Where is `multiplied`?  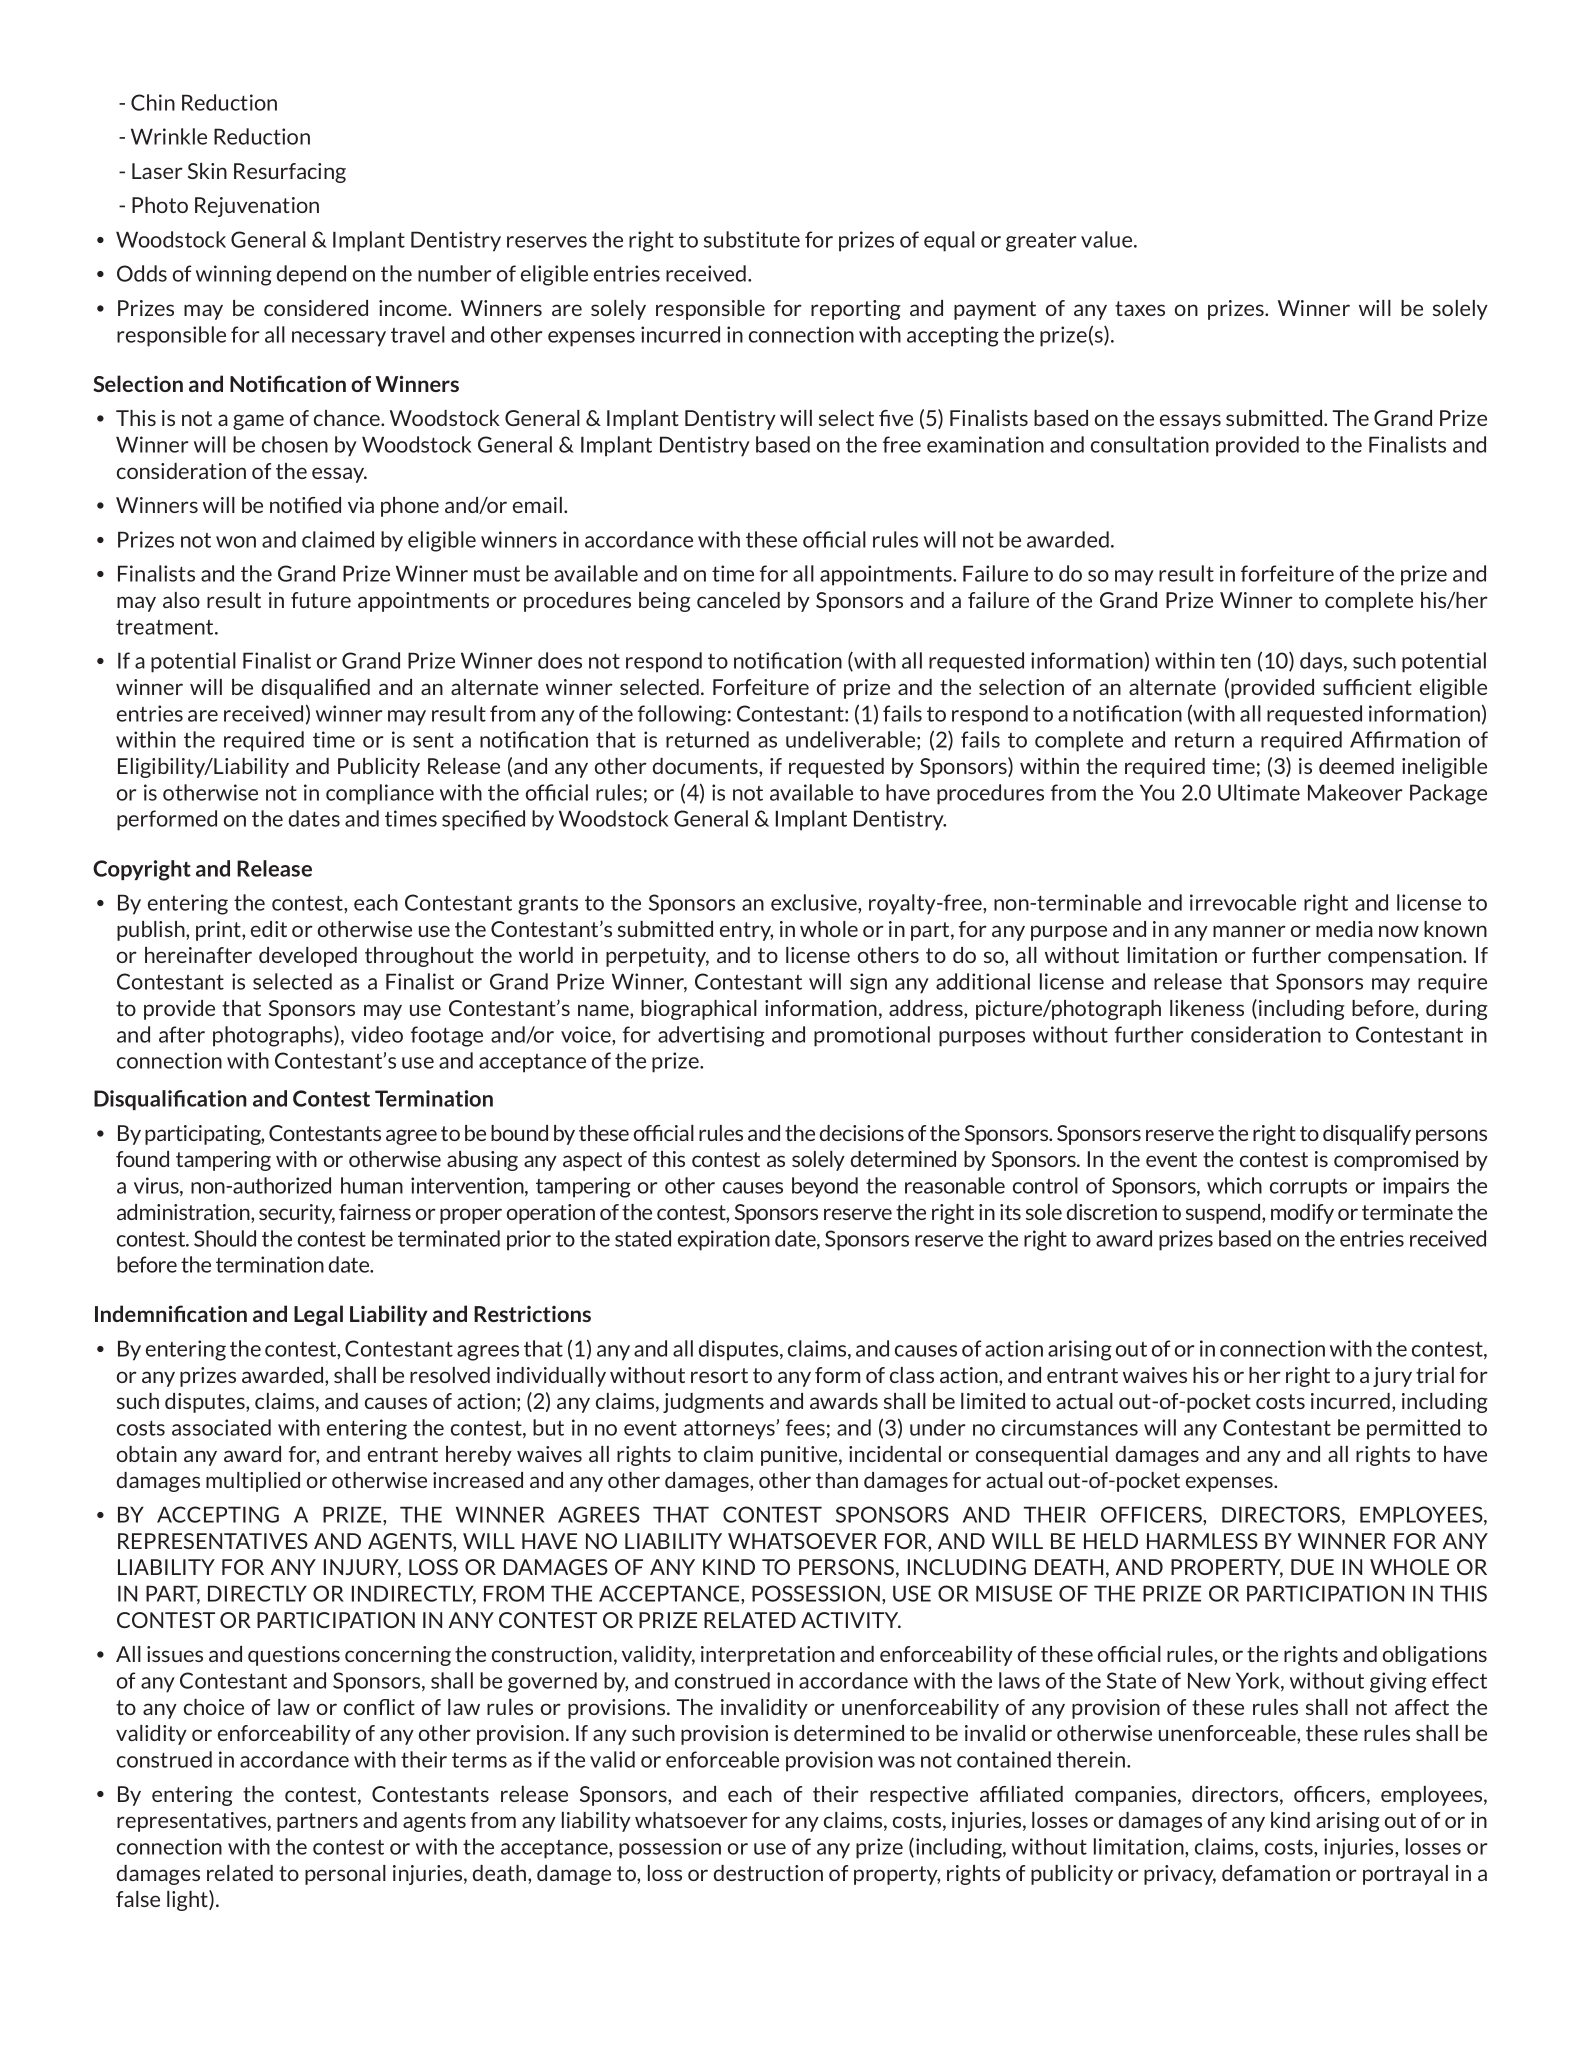
multiplied is located at coordinates (253, 1482).
